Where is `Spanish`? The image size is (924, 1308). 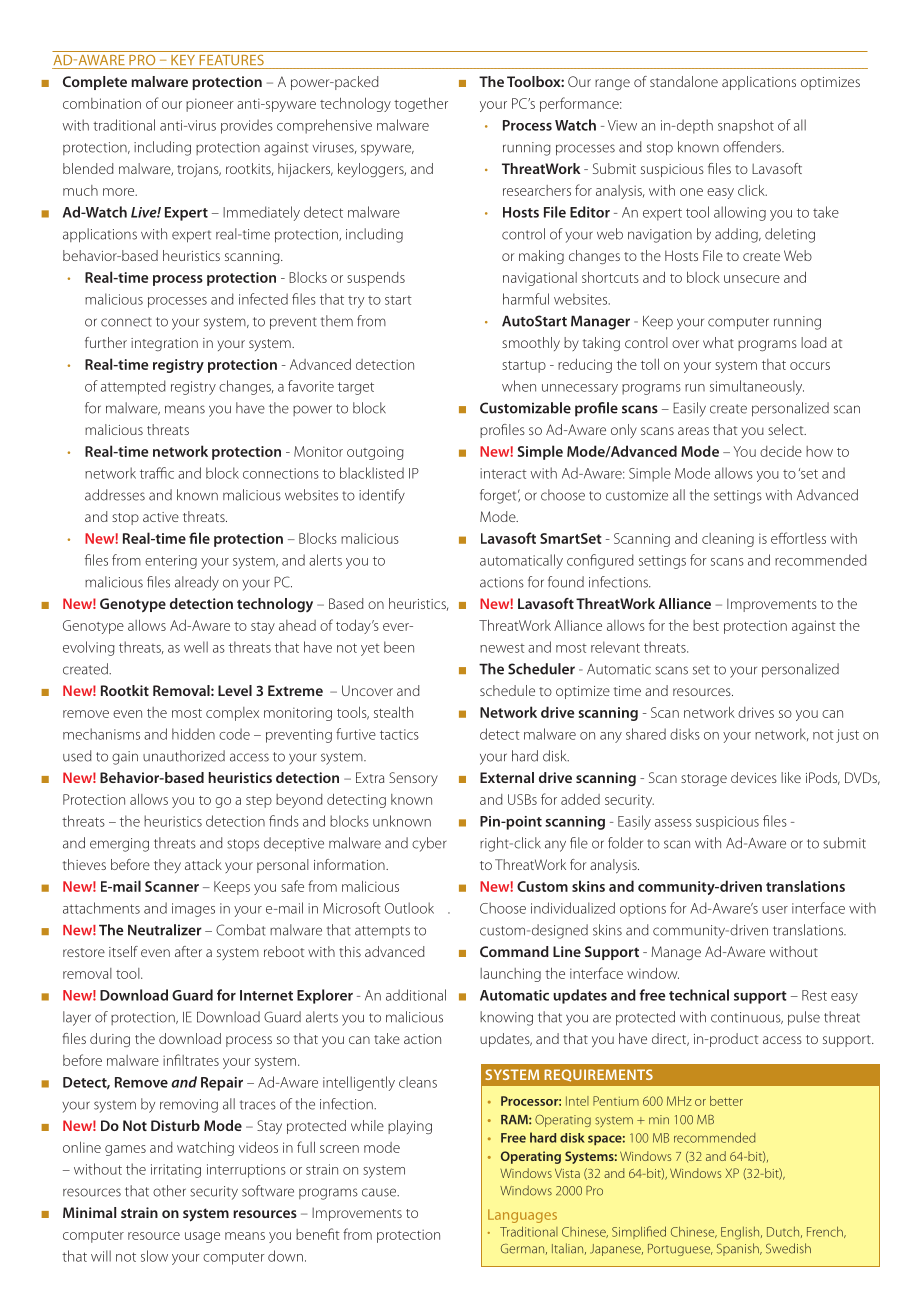
Spanish is located at coordinates (739, 1249).
